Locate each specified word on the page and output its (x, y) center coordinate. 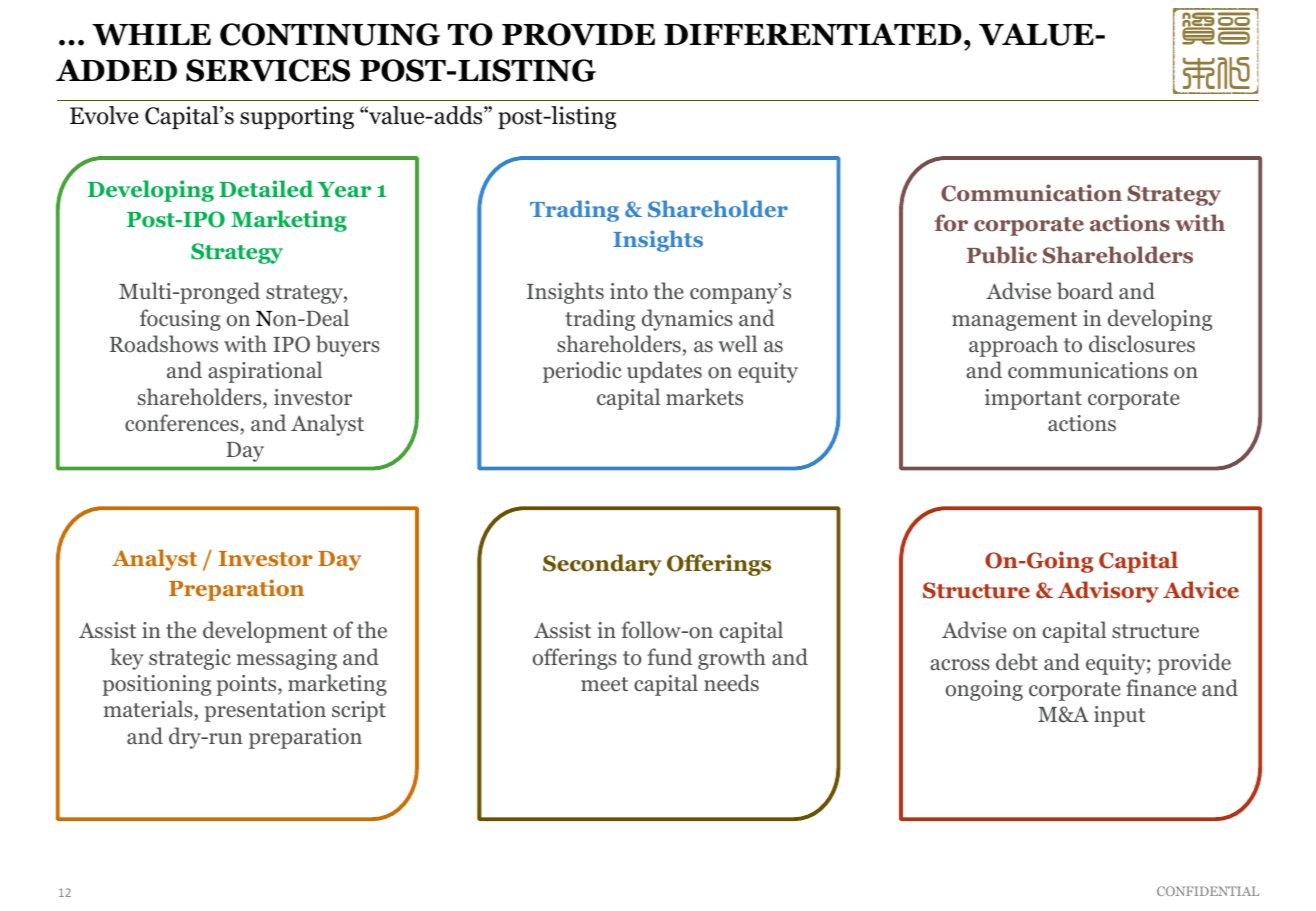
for (951, 223)
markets (704, 396)
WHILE (151, 35)
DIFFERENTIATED (813, 34)
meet (604, 684)
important (1033, 399)
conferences (183, 423)
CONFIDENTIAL (1208, 891)
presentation (265, 711)
